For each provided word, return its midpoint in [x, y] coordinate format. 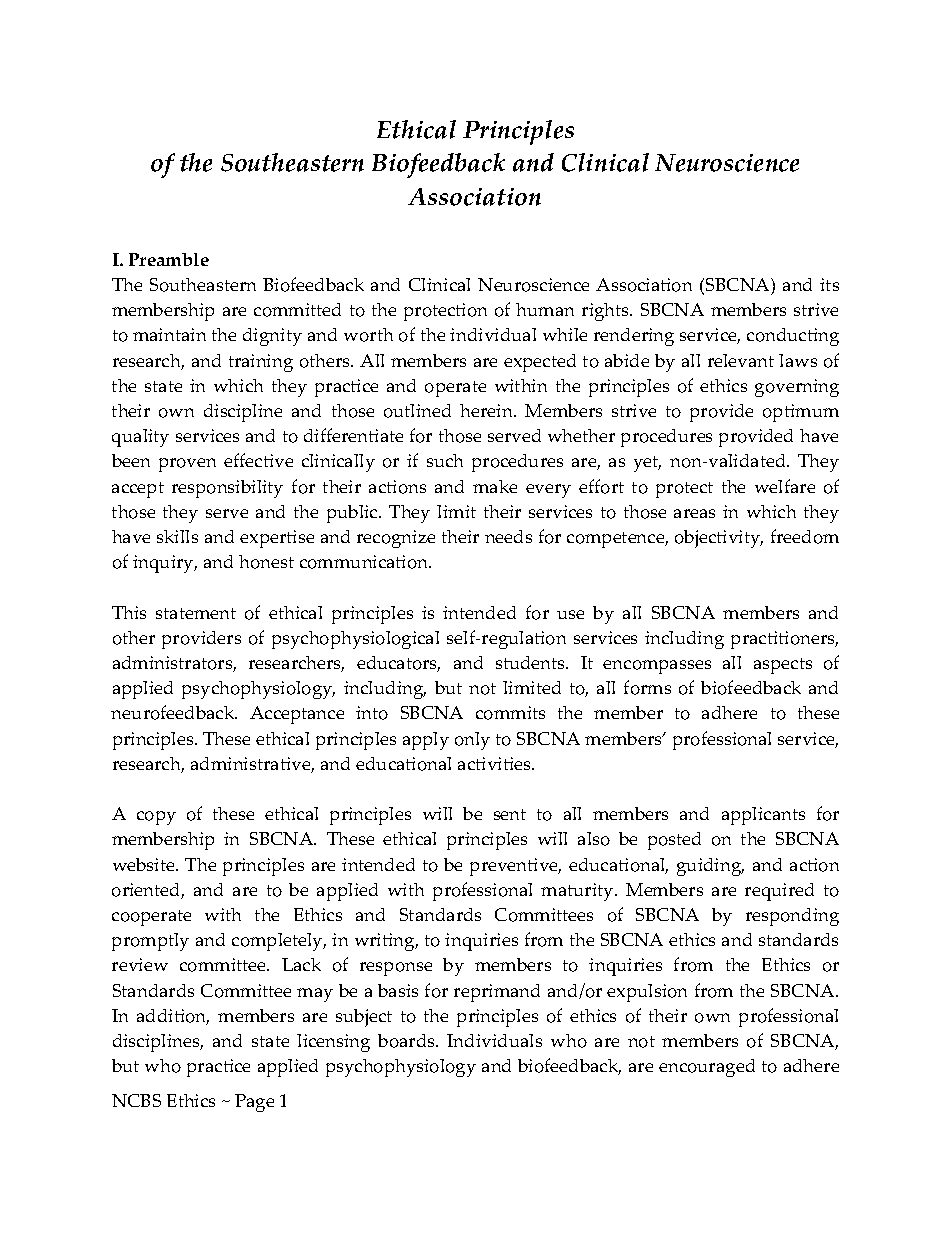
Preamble [169, 259]
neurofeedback [174, 712]
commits [510, 713]
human [545, 309]
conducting [793, 337]
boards [407, 1041]
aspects [783, 666]
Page [254, 1103]
